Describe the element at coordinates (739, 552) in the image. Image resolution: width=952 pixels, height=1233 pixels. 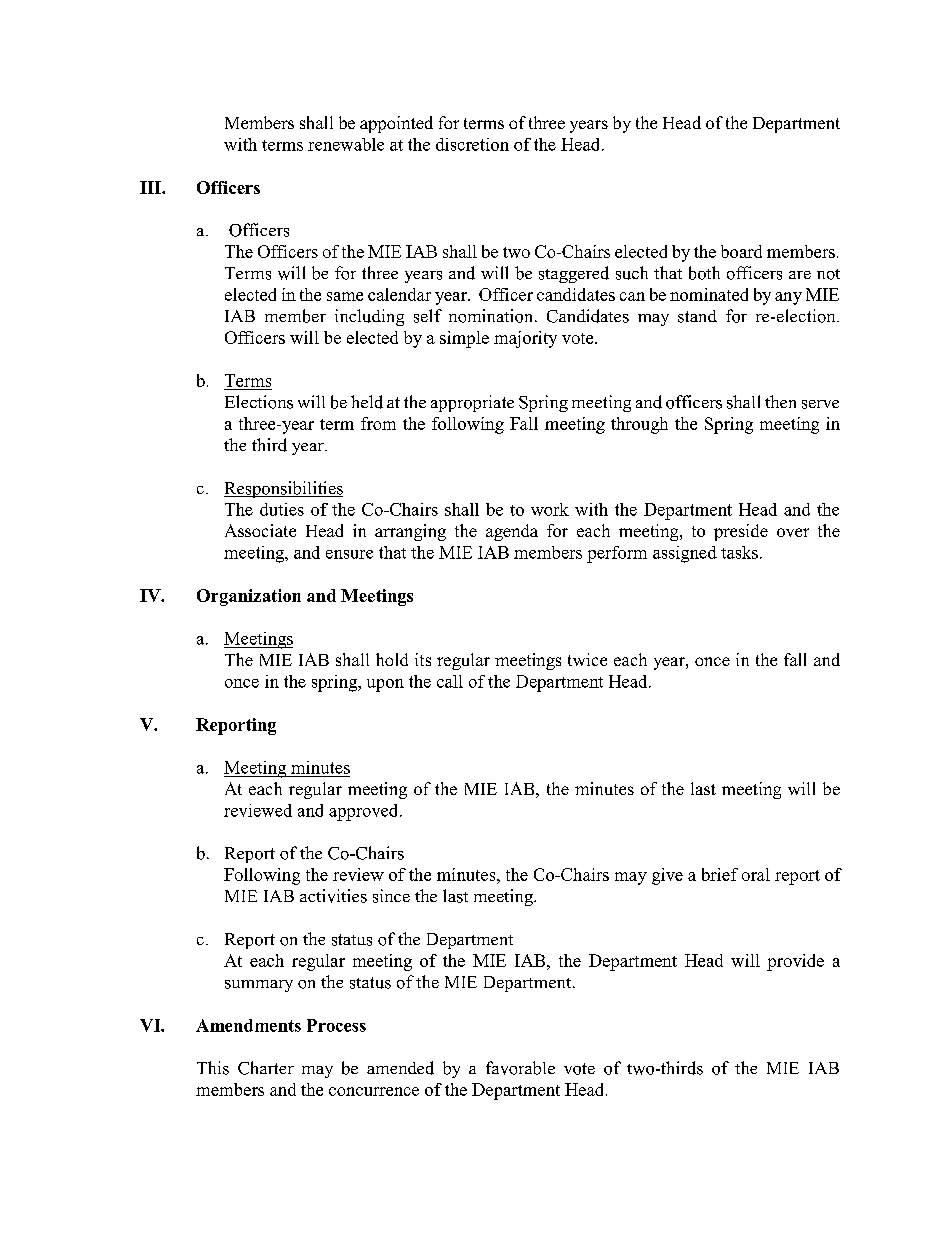
I see `tasks` at that location.
